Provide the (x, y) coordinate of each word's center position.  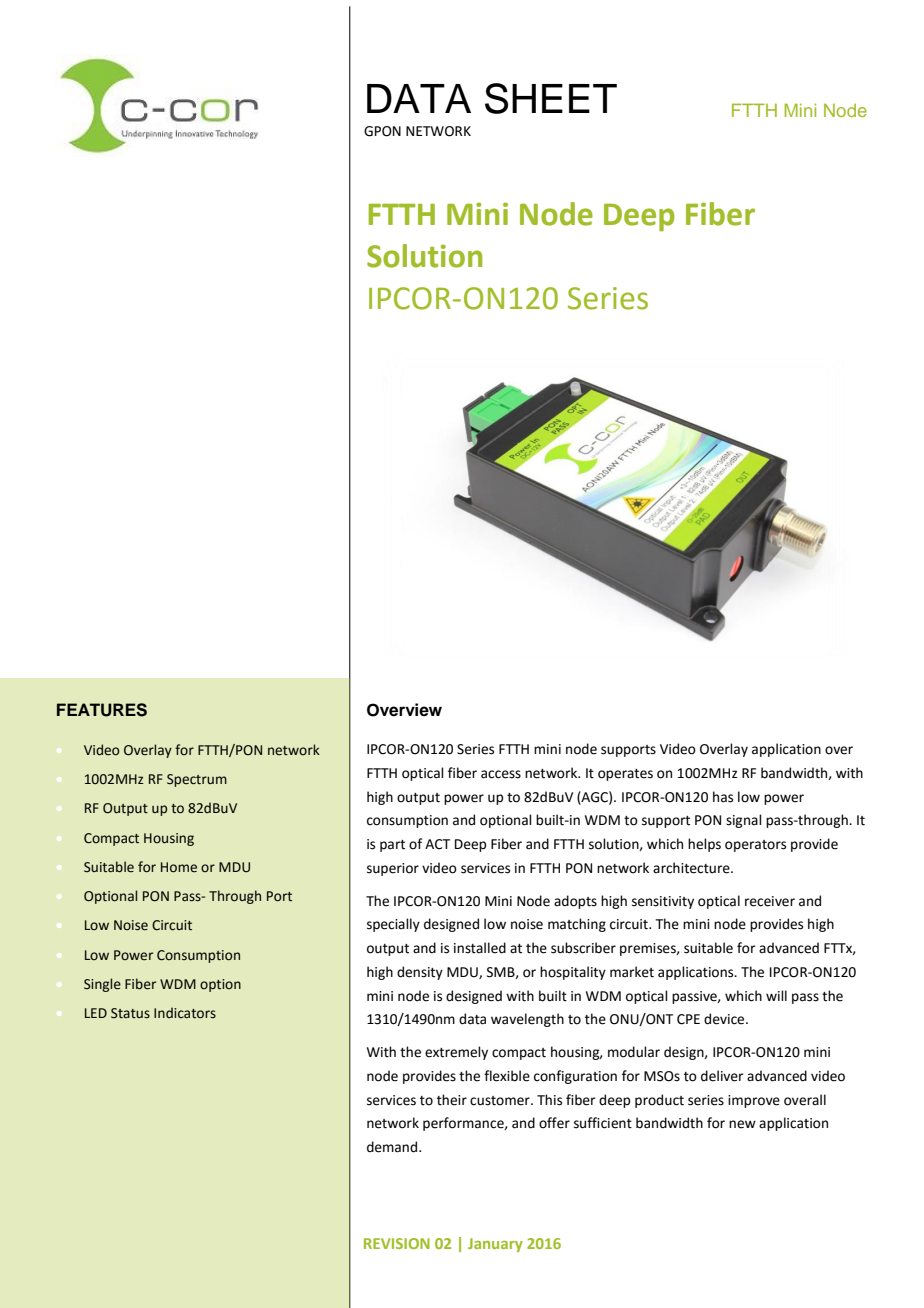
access (501, 774)
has (723, 797)
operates (625, 775)
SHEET (551, 98)
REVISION (397, 1243)
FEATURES (102, 710)
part (392, 846)
